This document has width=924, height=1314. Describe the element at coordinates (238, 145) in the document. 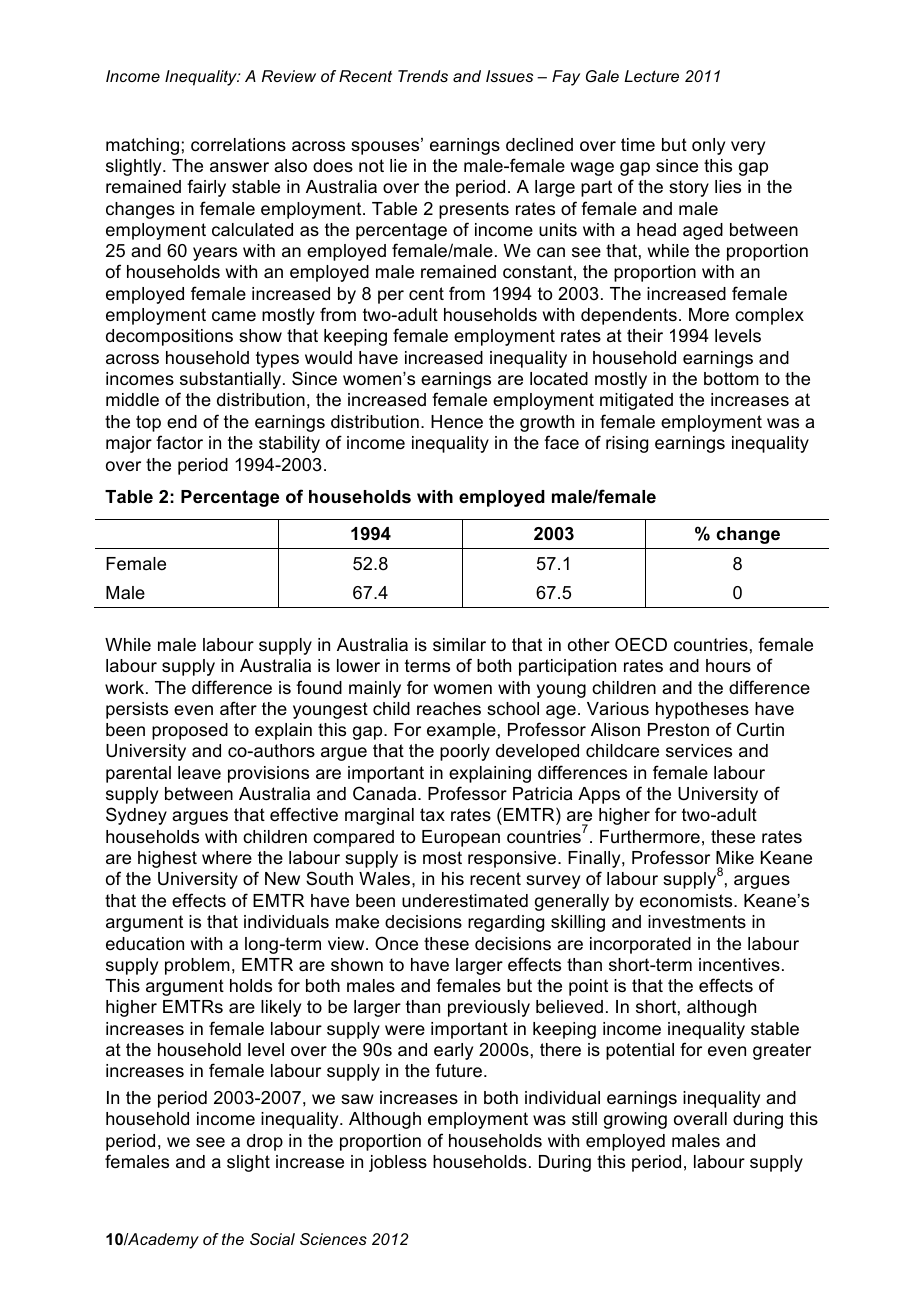

I see `correlations` at that location.
